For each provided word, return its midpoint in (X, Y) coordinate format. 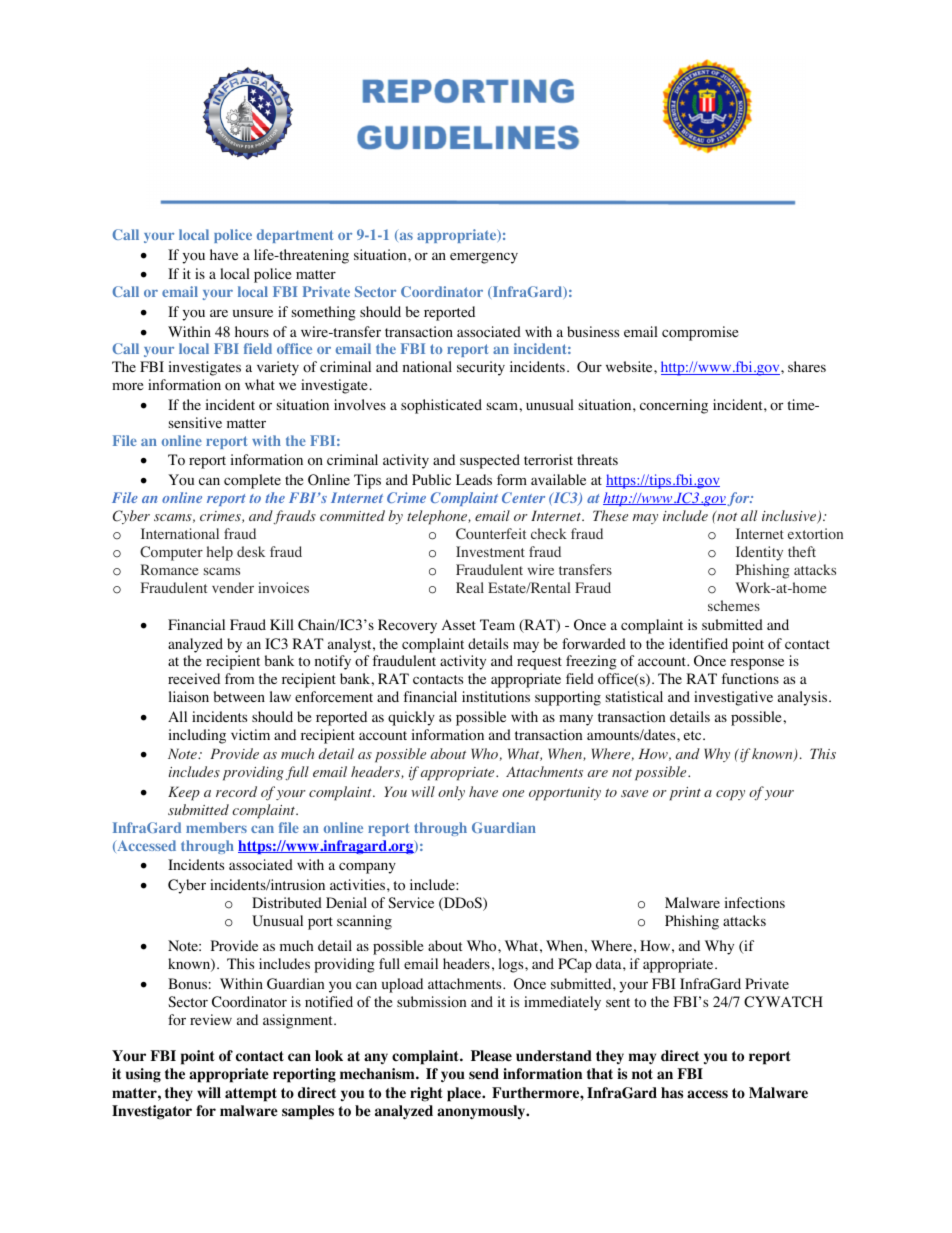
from (239, 679)
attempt (251, 1095)
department (295, 236)
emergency (484, 258)
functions (750, 679)
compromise (700, 333)
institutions (496, 697)
